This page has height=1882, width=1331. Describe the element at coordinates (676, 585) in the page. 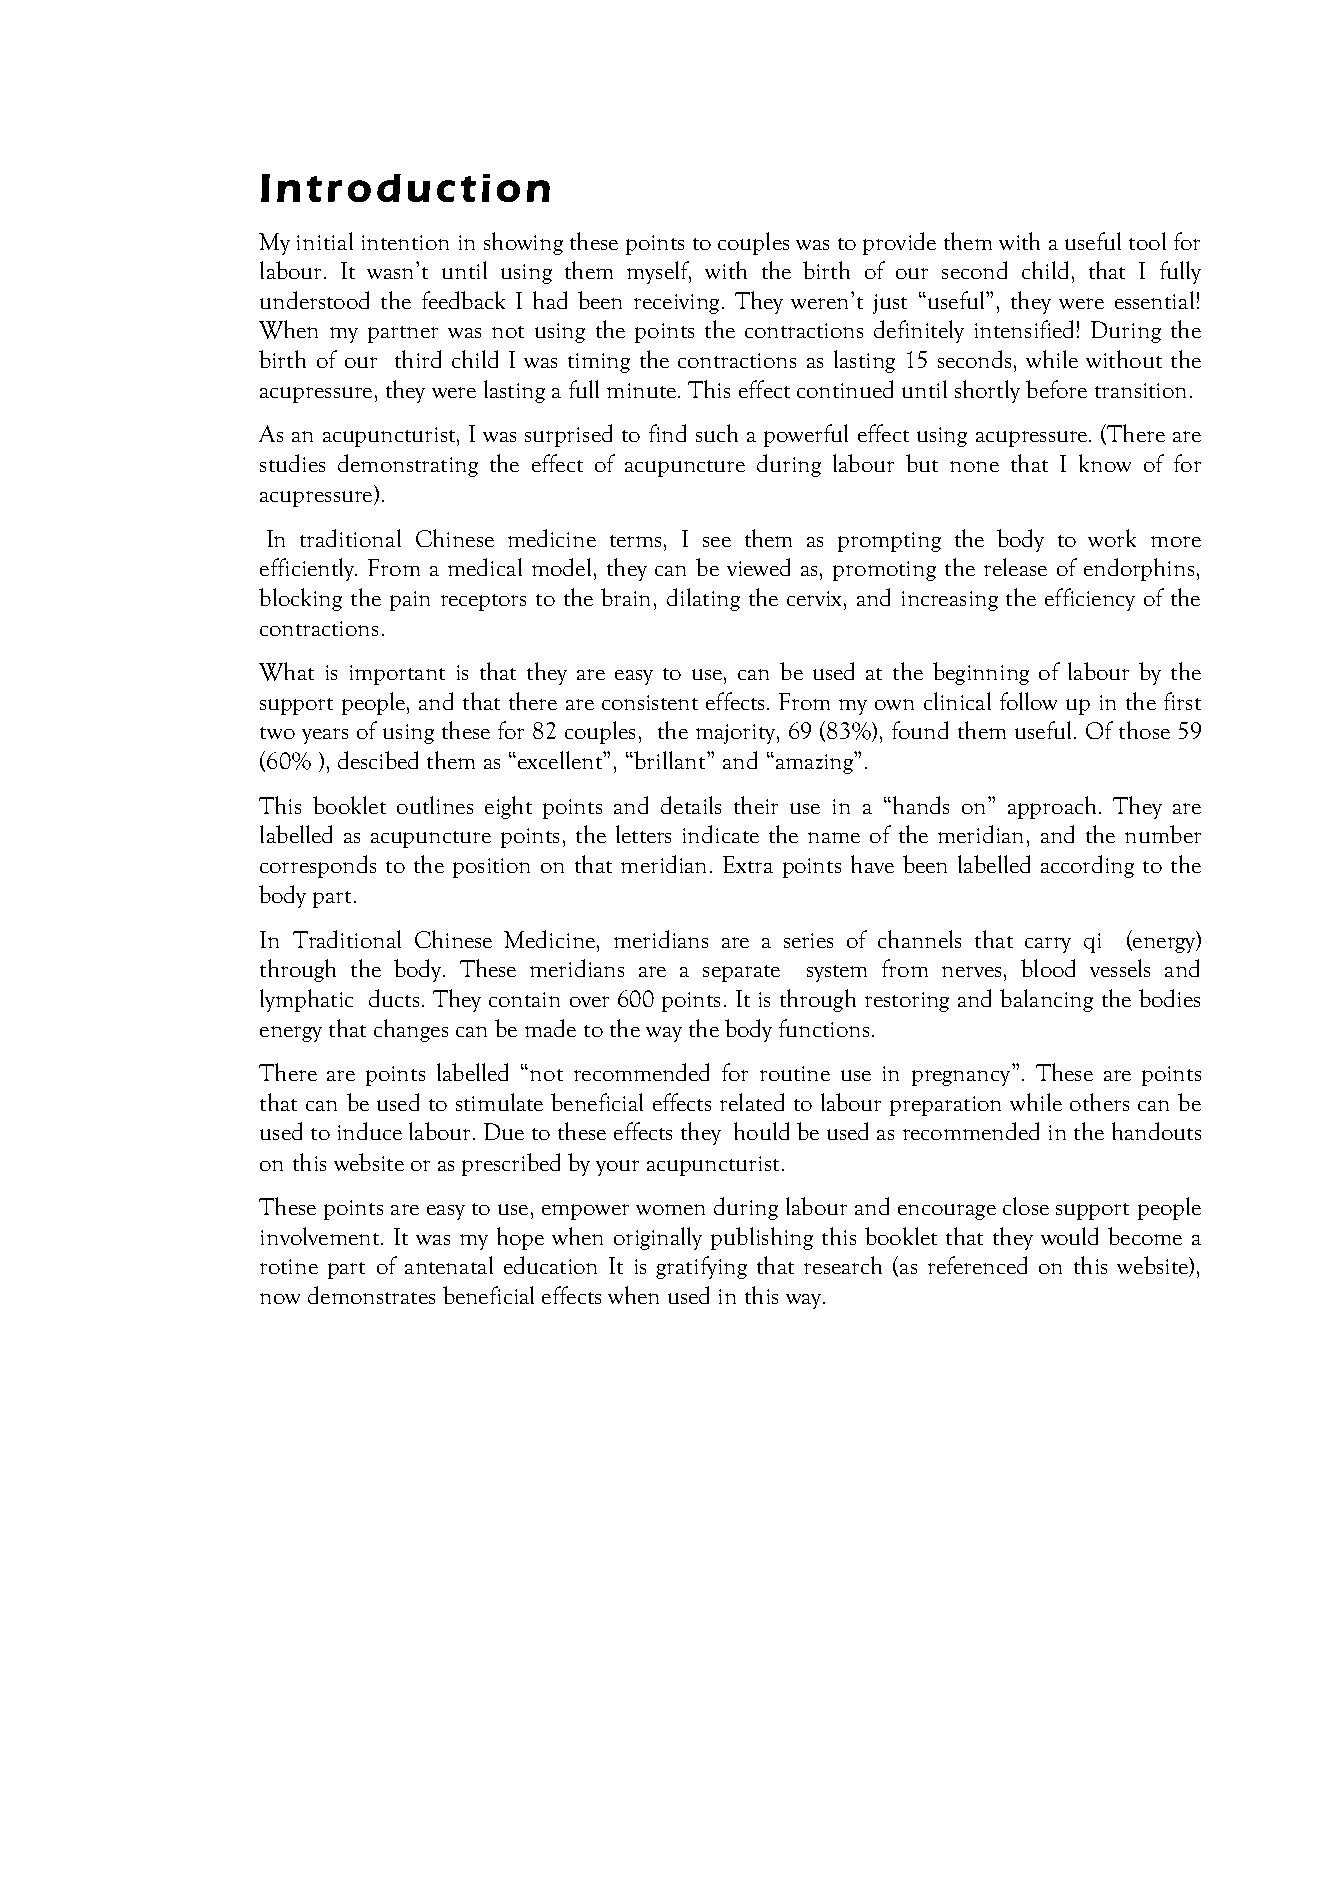

I see `why` at that location.
